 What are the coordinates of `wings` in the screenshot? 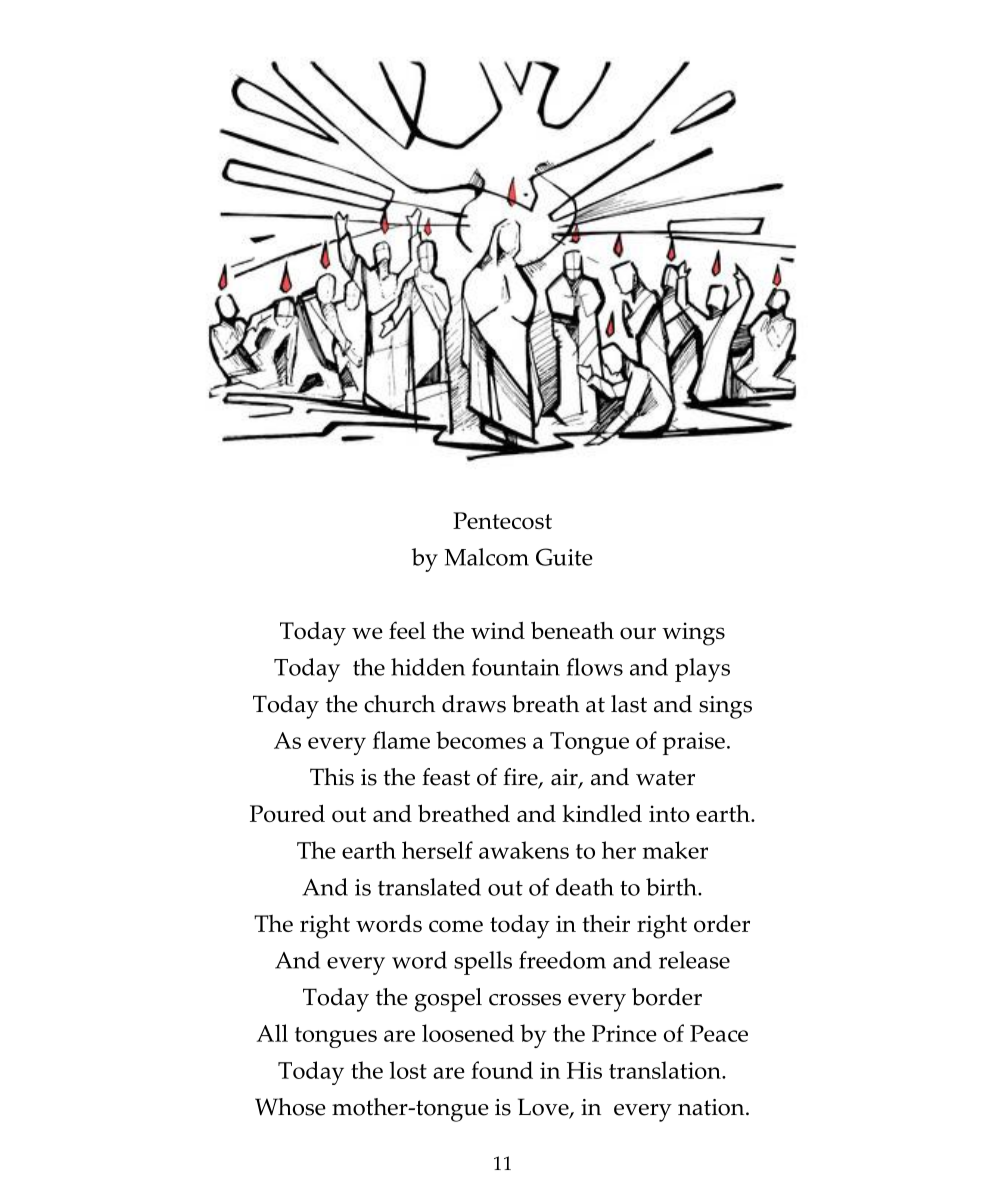 It's located at (693, 634).
